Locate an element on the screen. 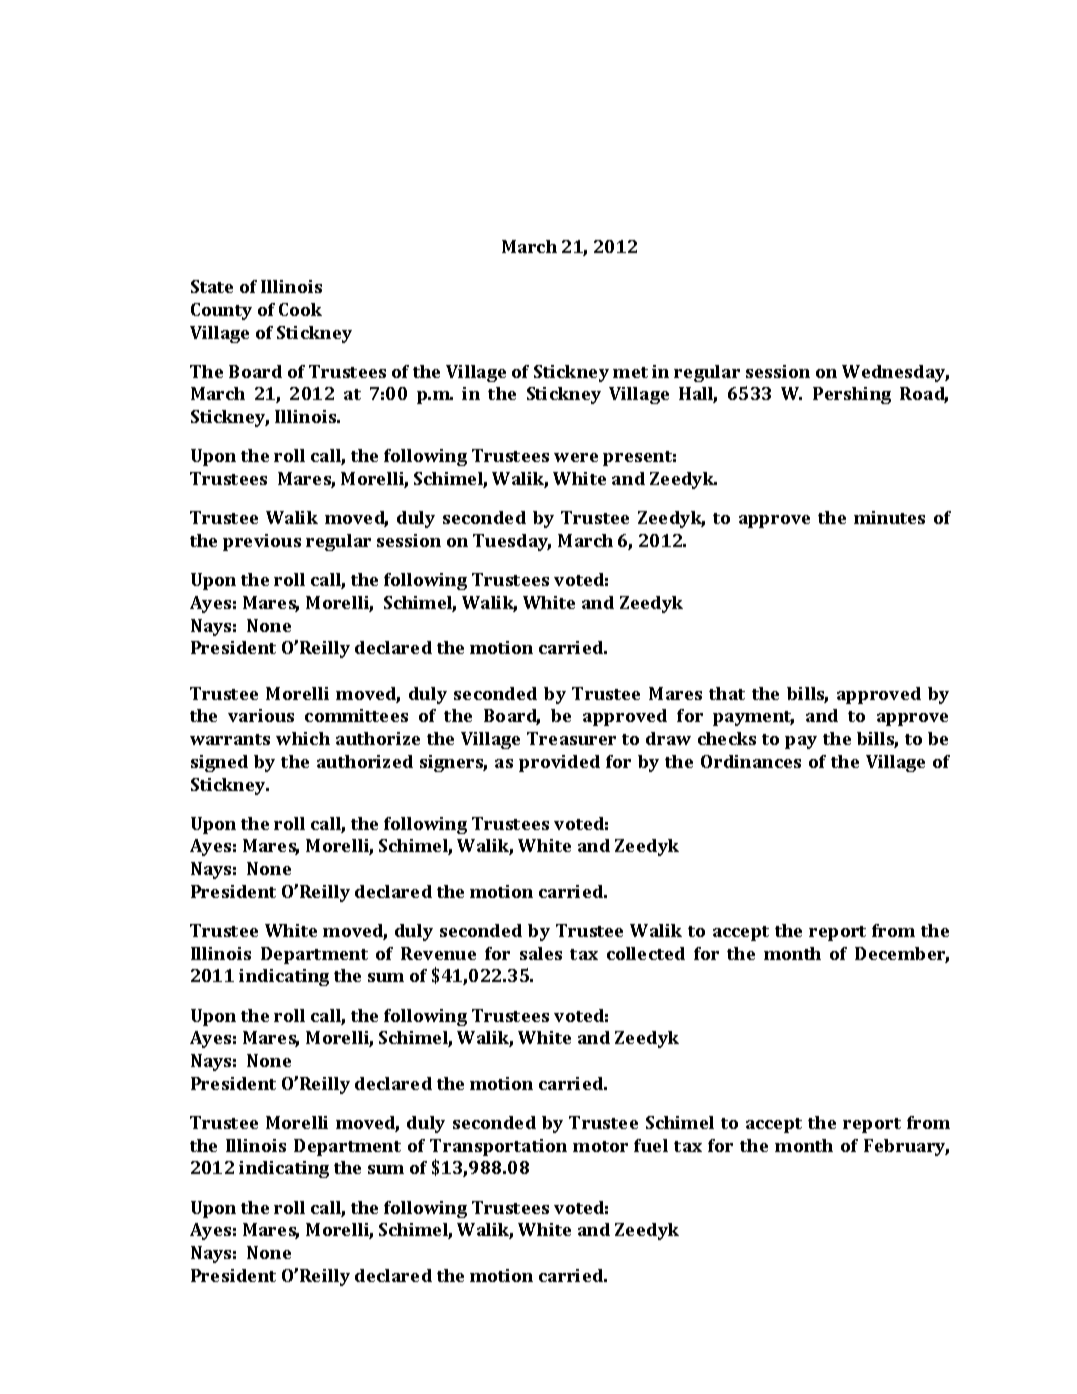 The height and width of the screenshot is (1394, 1077). collected is located at coordinates (646, 953).
